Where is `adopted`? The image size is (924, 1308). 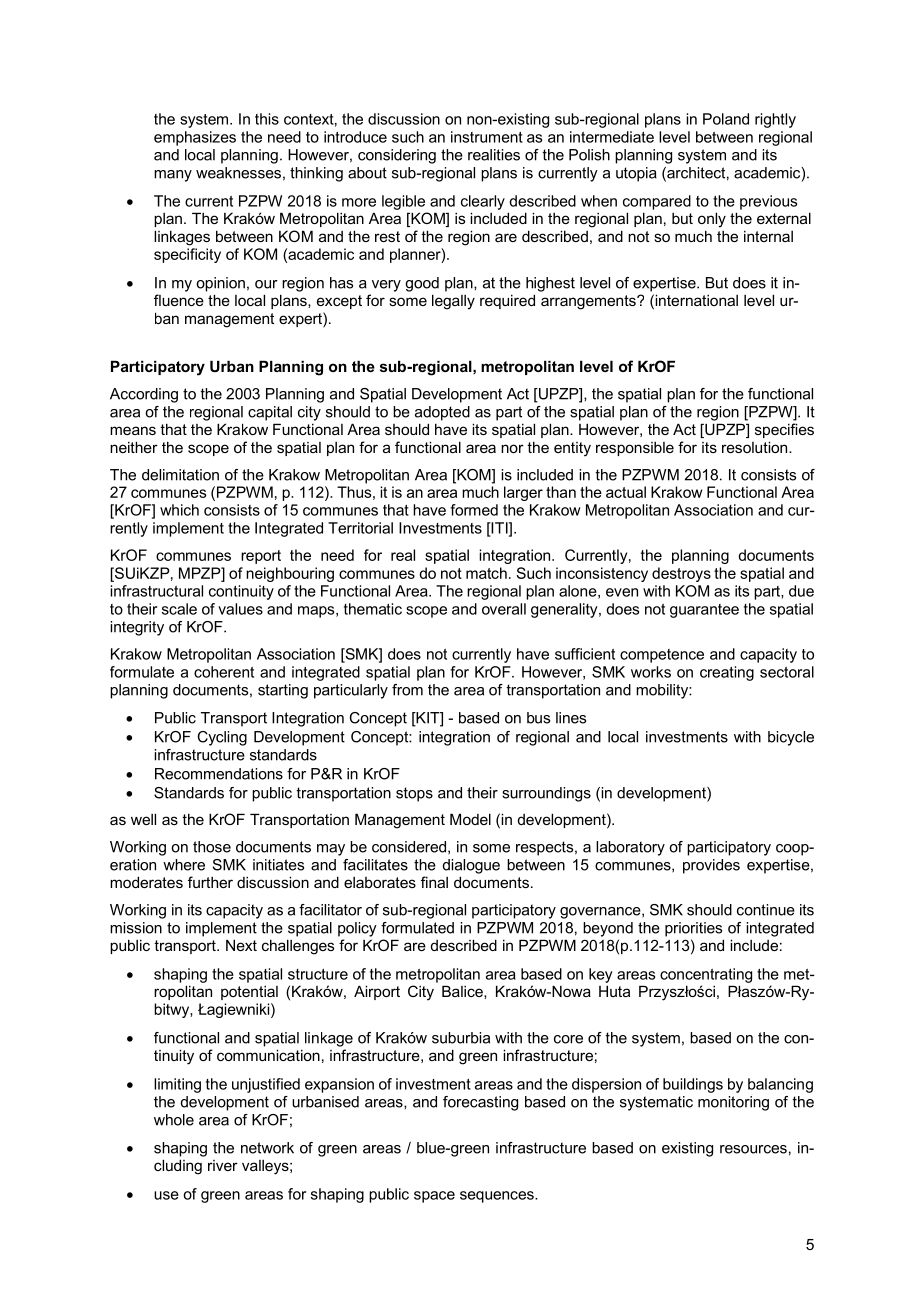
adopted is located at coordinates (442, 413).
